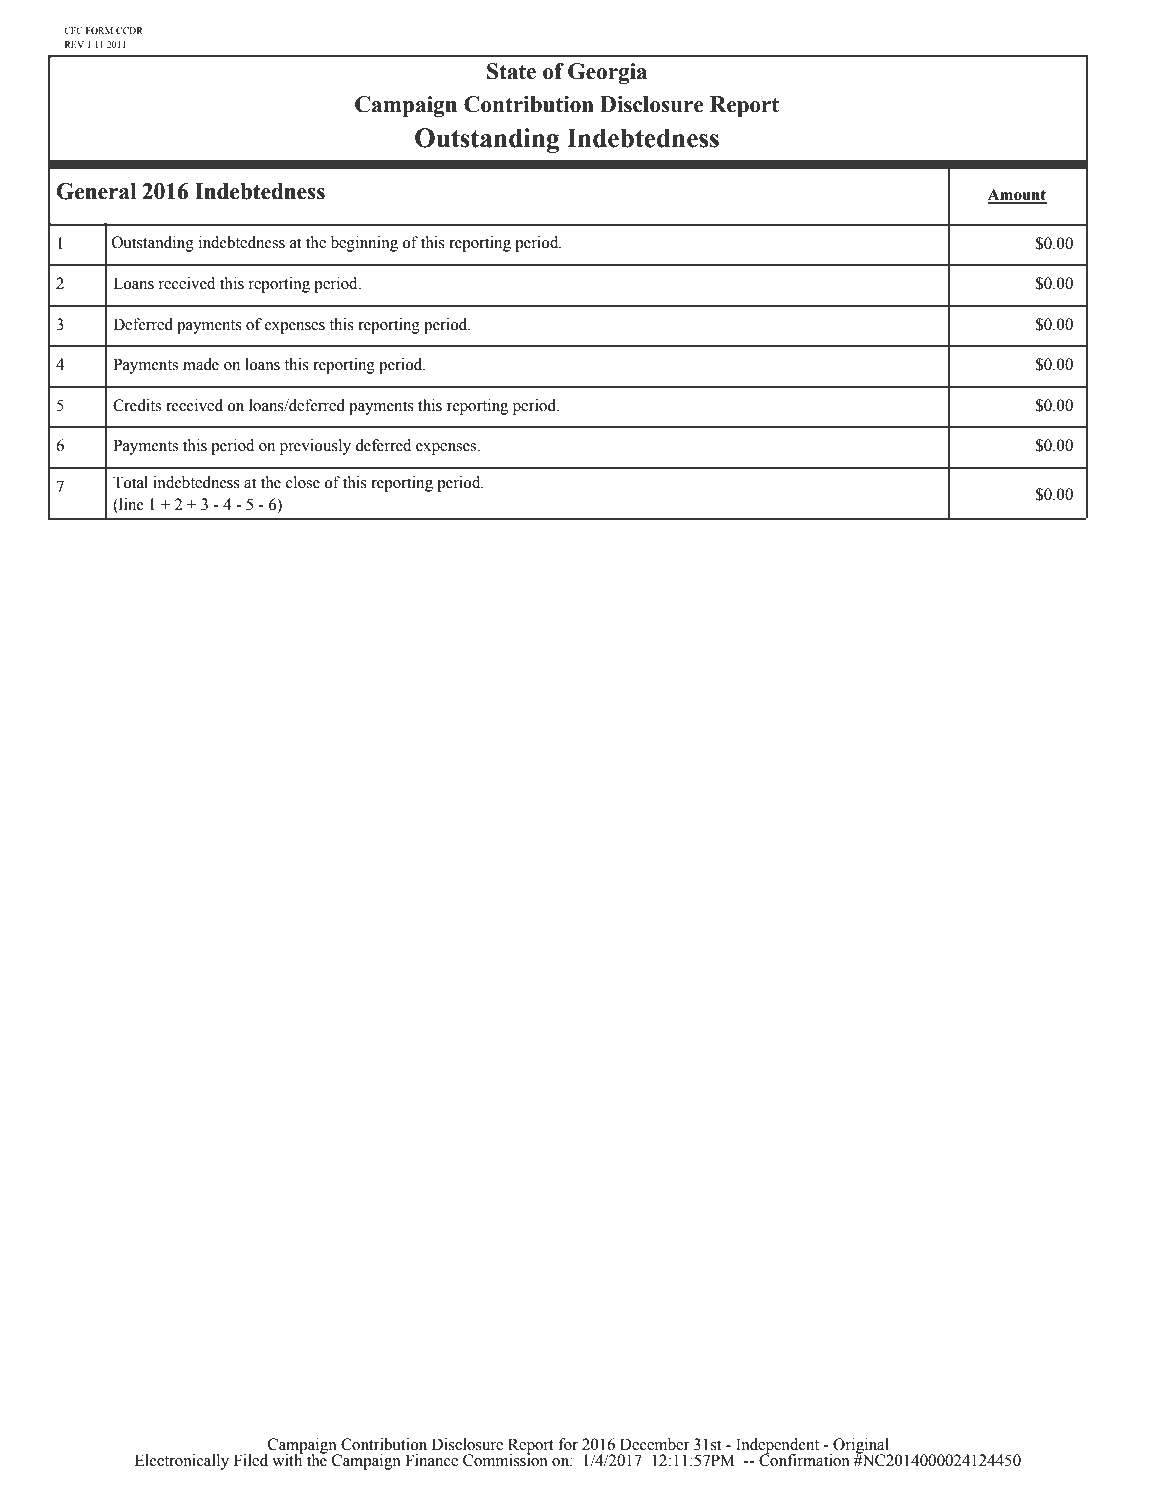  I want to click on Original, so click(861, 1447).
